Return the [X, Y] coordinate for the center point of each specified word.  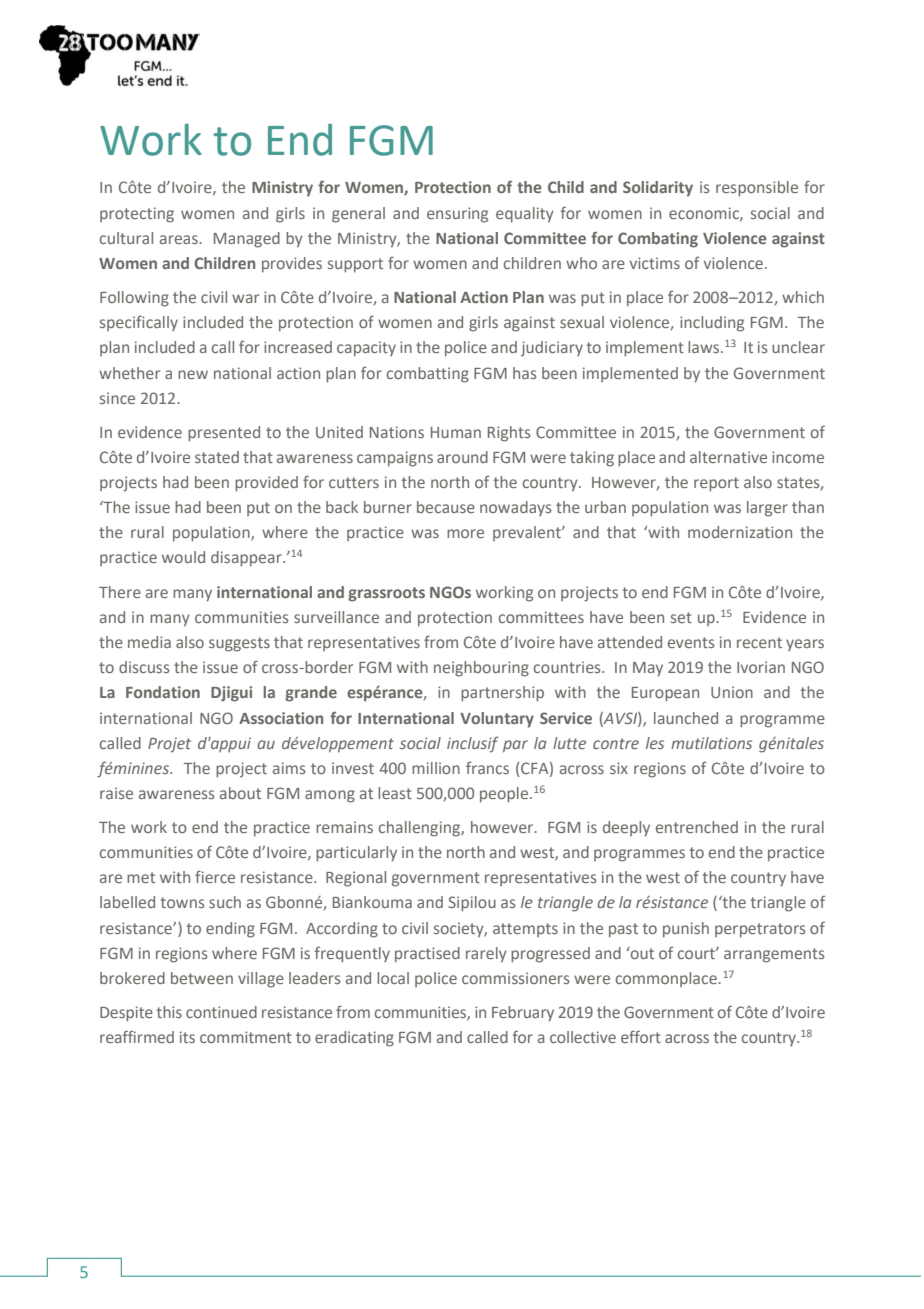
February [523, 1014]
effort [641, 1037]
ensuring [457, 215]
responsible [757, 189]
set [681, 617]
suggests [239, 644]
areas [179, 239]
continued [221, 1012]
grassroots [386, 594]
